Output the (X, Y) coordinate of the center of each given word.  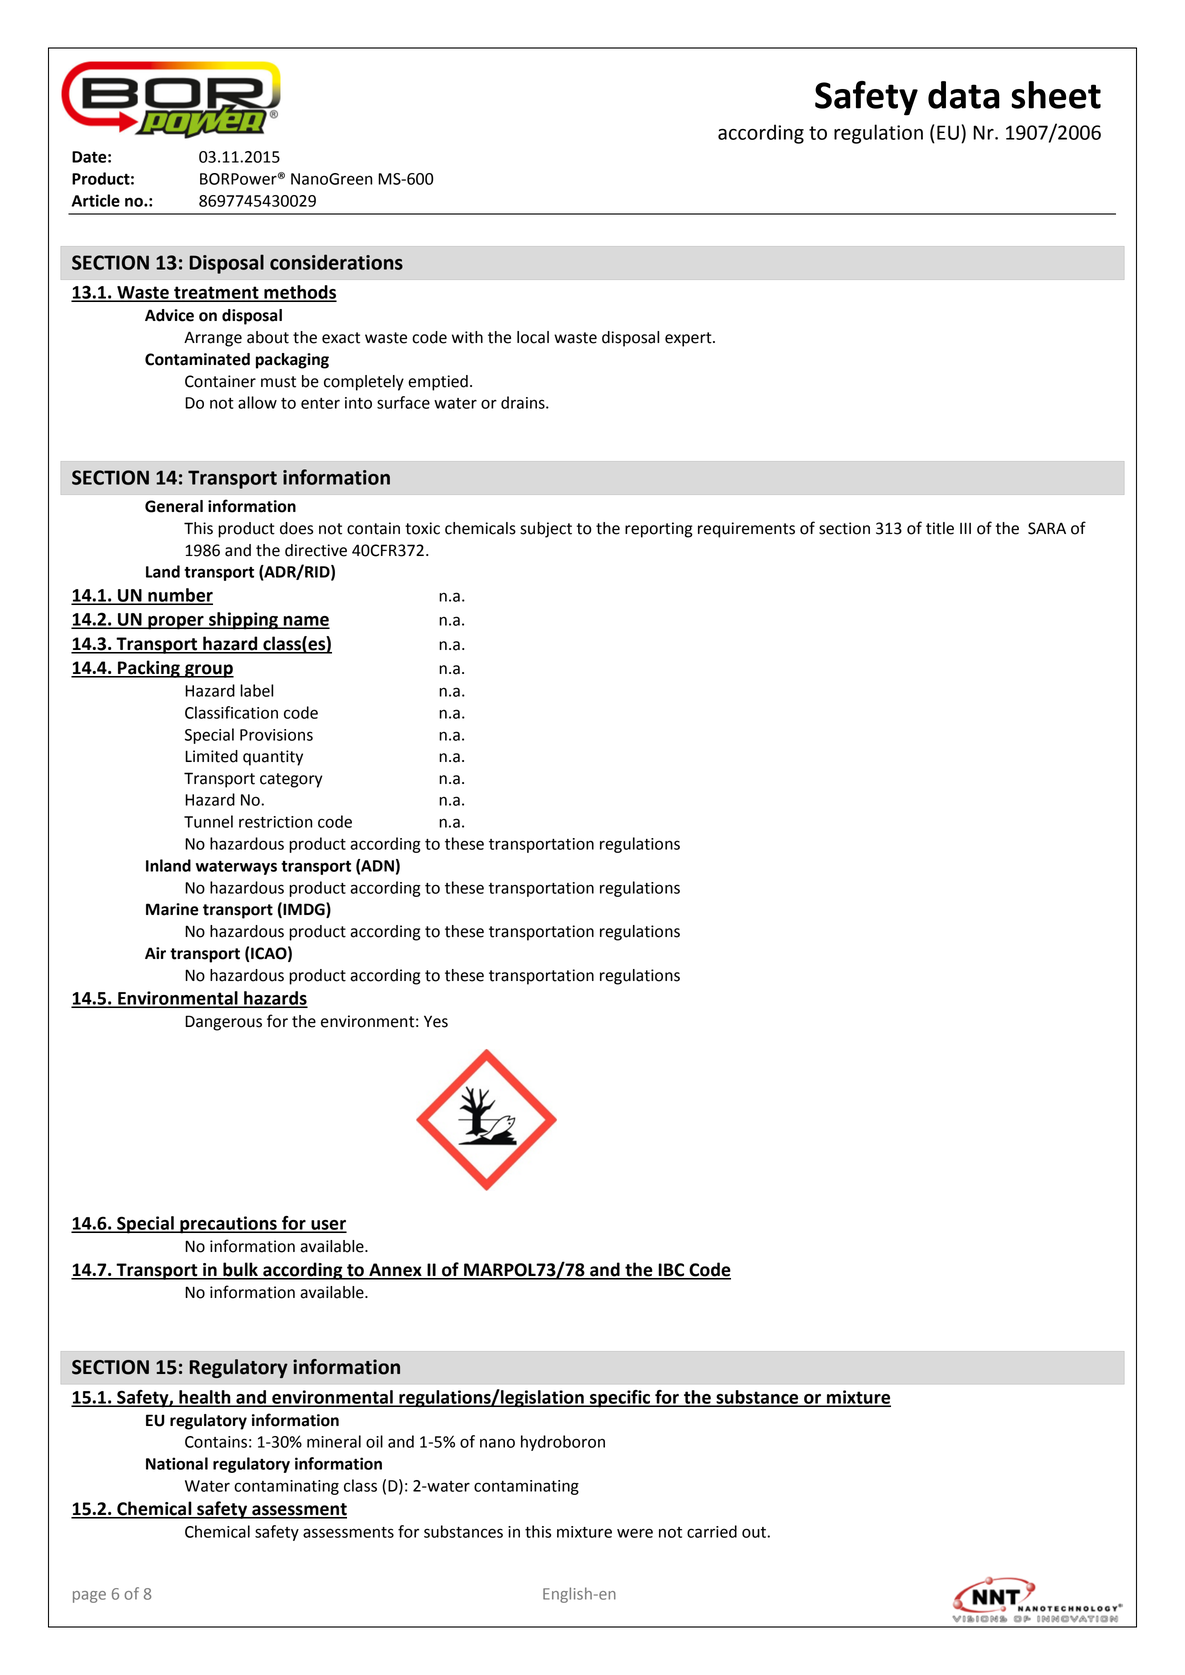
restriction (276, 822)
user (328, 1226)
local (533, 337)
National (177, 1463)
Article (95, 200)
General (174, 506)
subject (546, 530)
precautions (228, 1225)
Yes (436, 1021)
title (940, 528)
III (965, 528)
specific (620, 1399)
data (964, 95)
